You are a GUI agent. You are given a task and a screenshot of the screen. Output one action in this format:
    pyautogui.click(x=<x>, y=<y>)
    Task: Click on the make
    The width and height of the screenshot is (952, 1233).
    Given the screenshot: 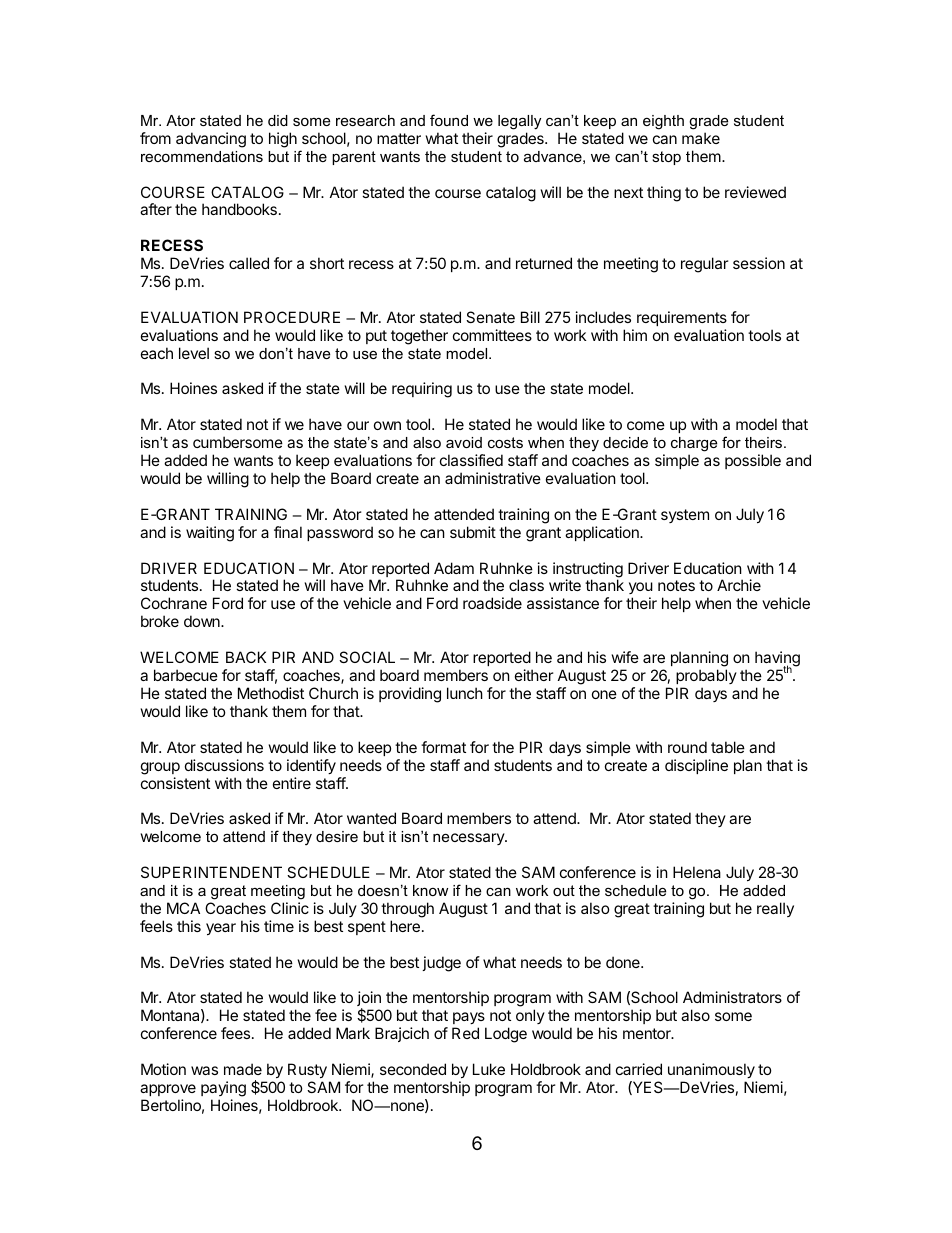 What is the action you would take?
    pyautogui.click(x=701, y=138)
